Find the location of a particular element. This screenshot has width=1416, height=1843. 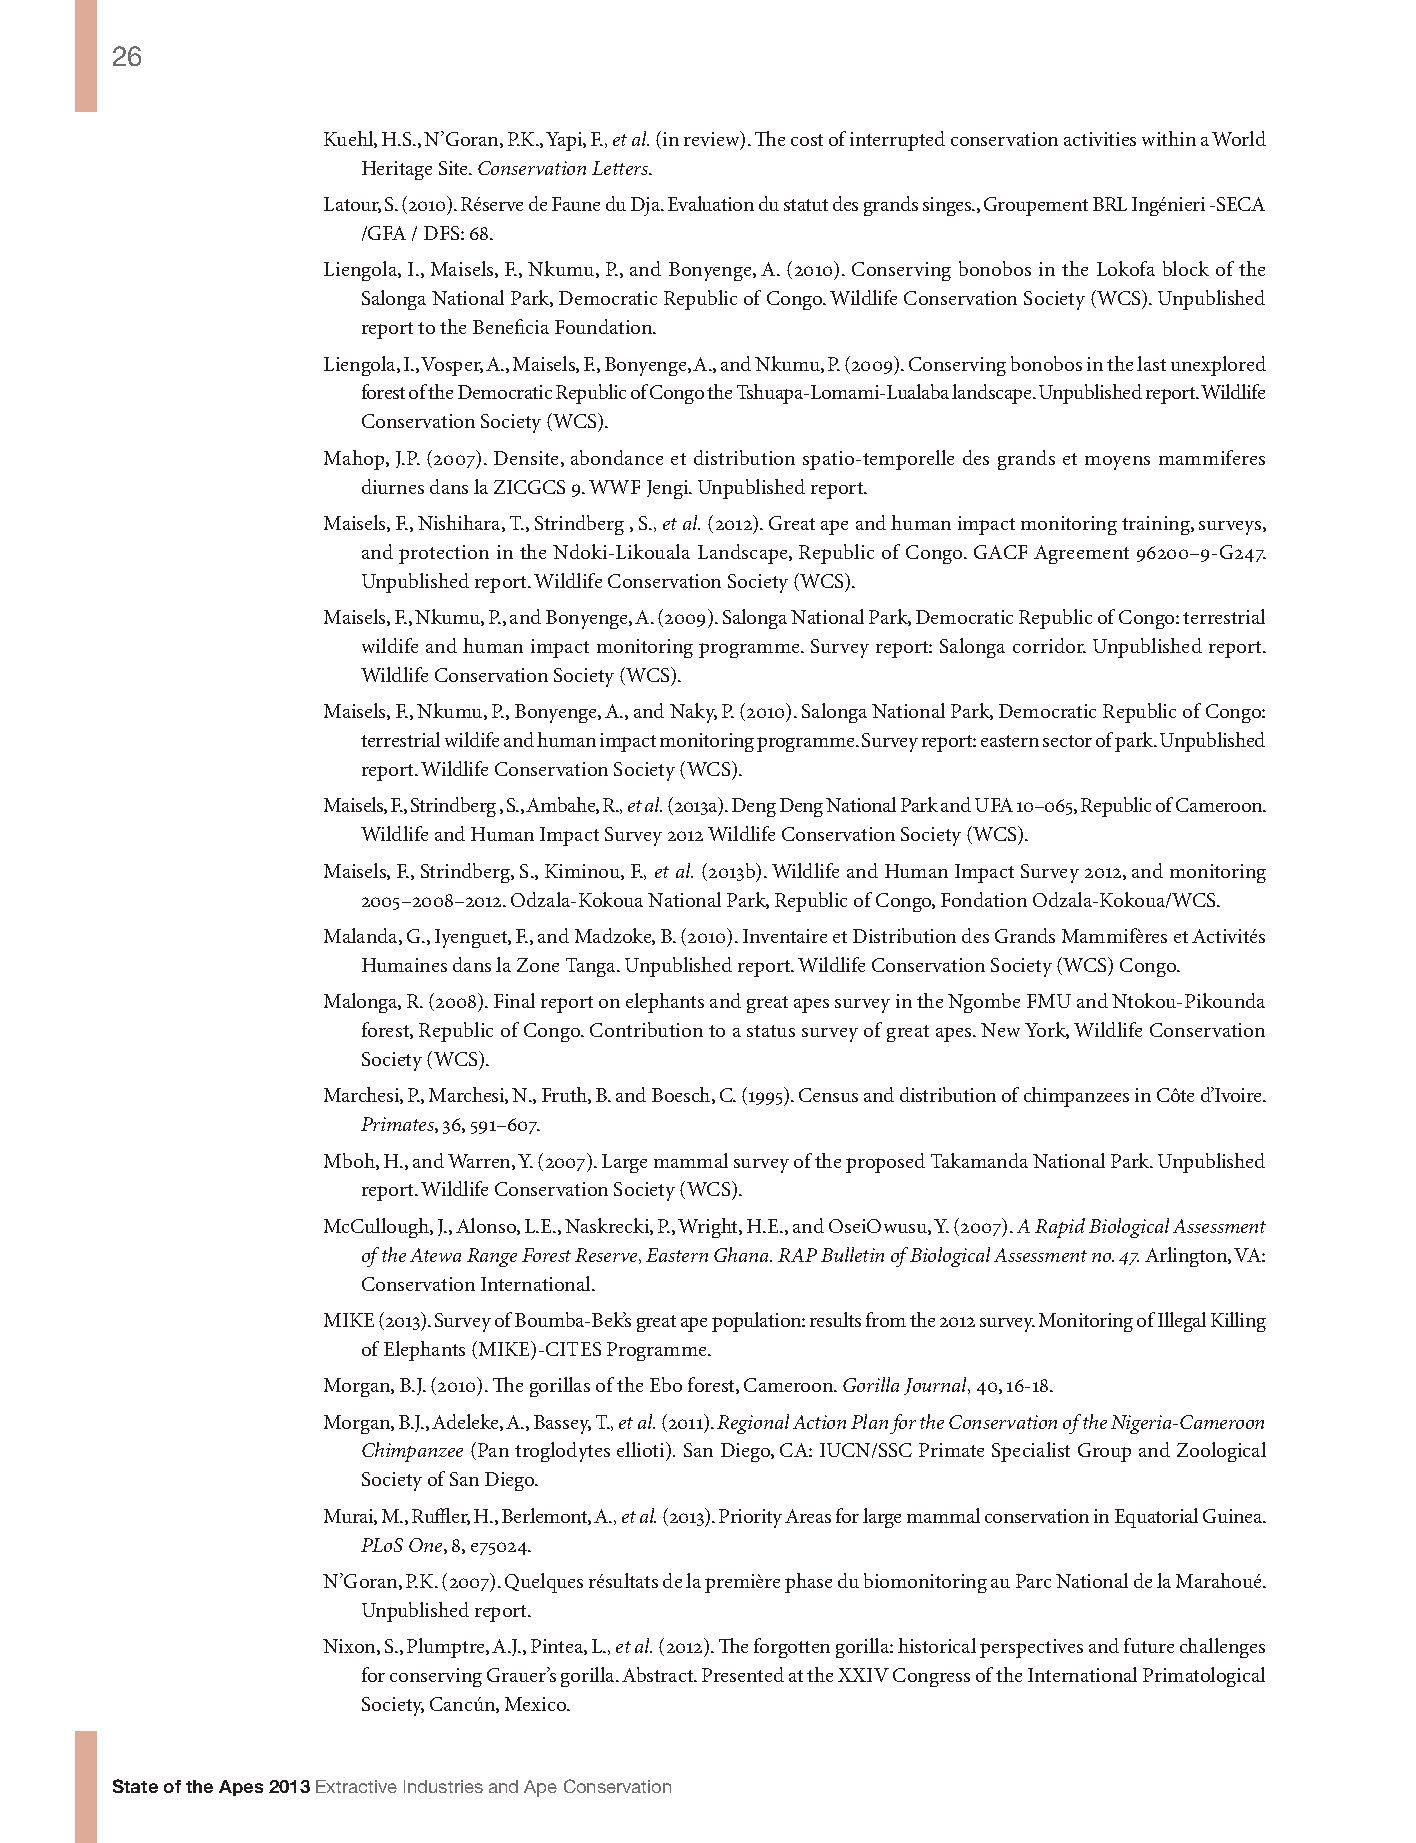

Latour is located at coordinates (352, 205).
